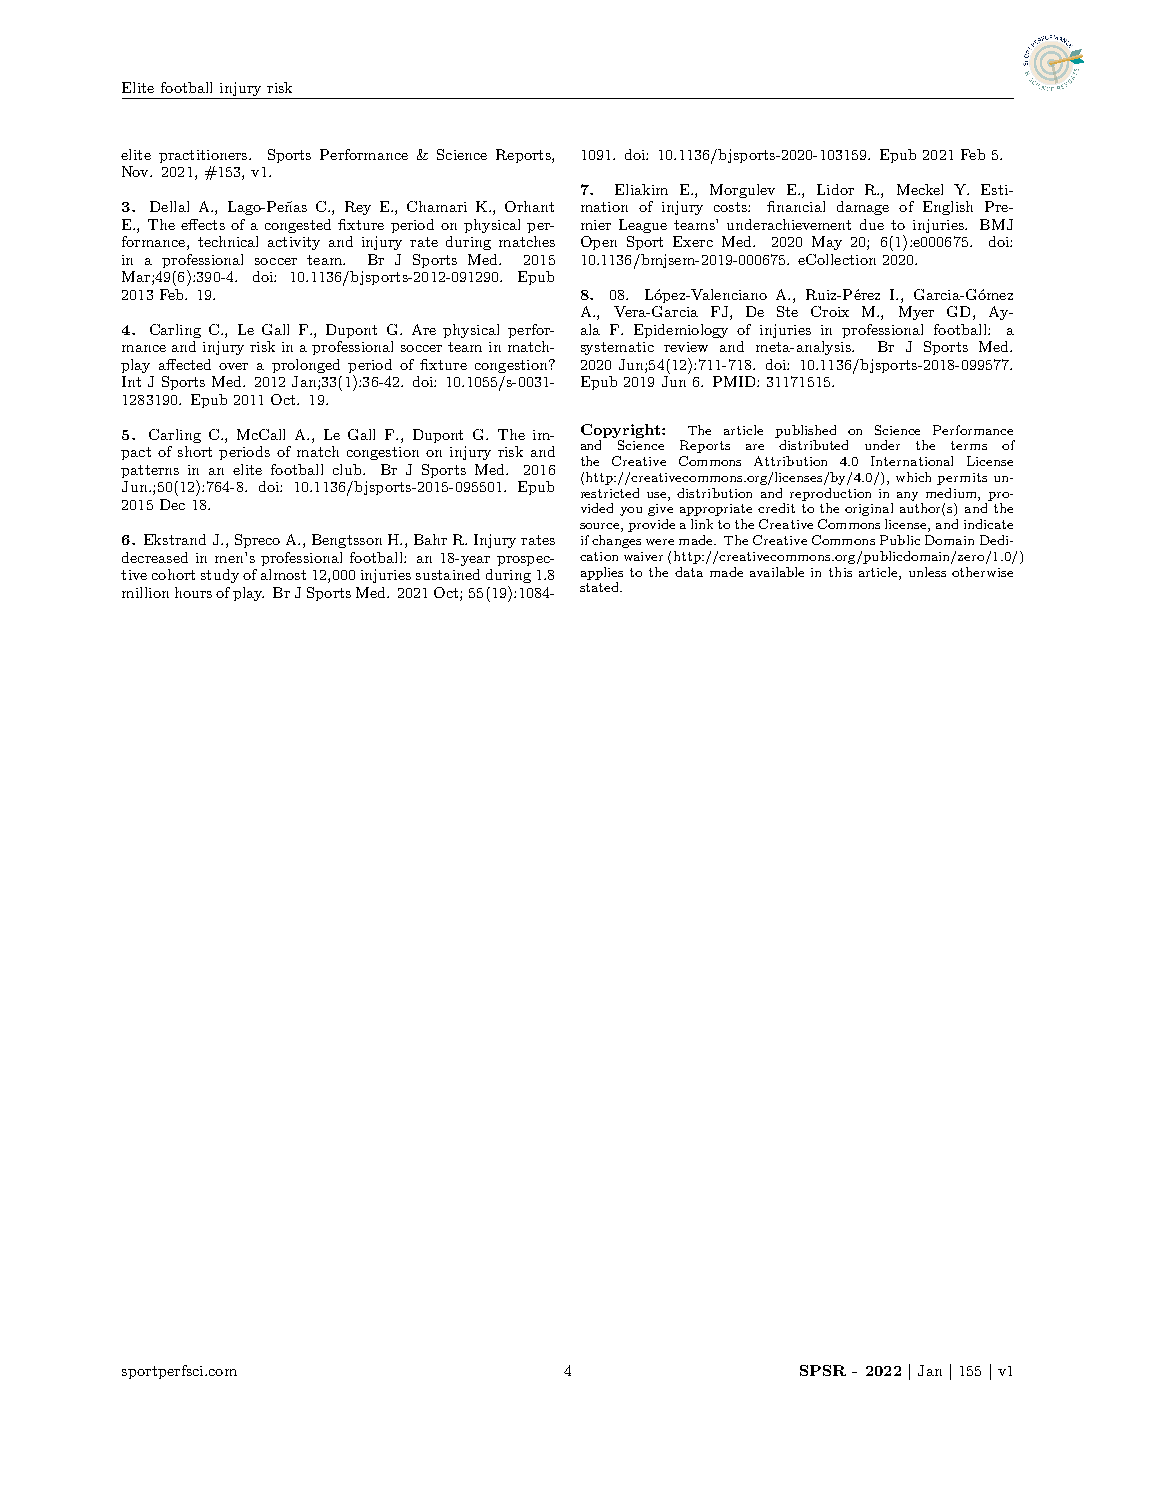  I want to click on practitioners, so click(204, 156).
